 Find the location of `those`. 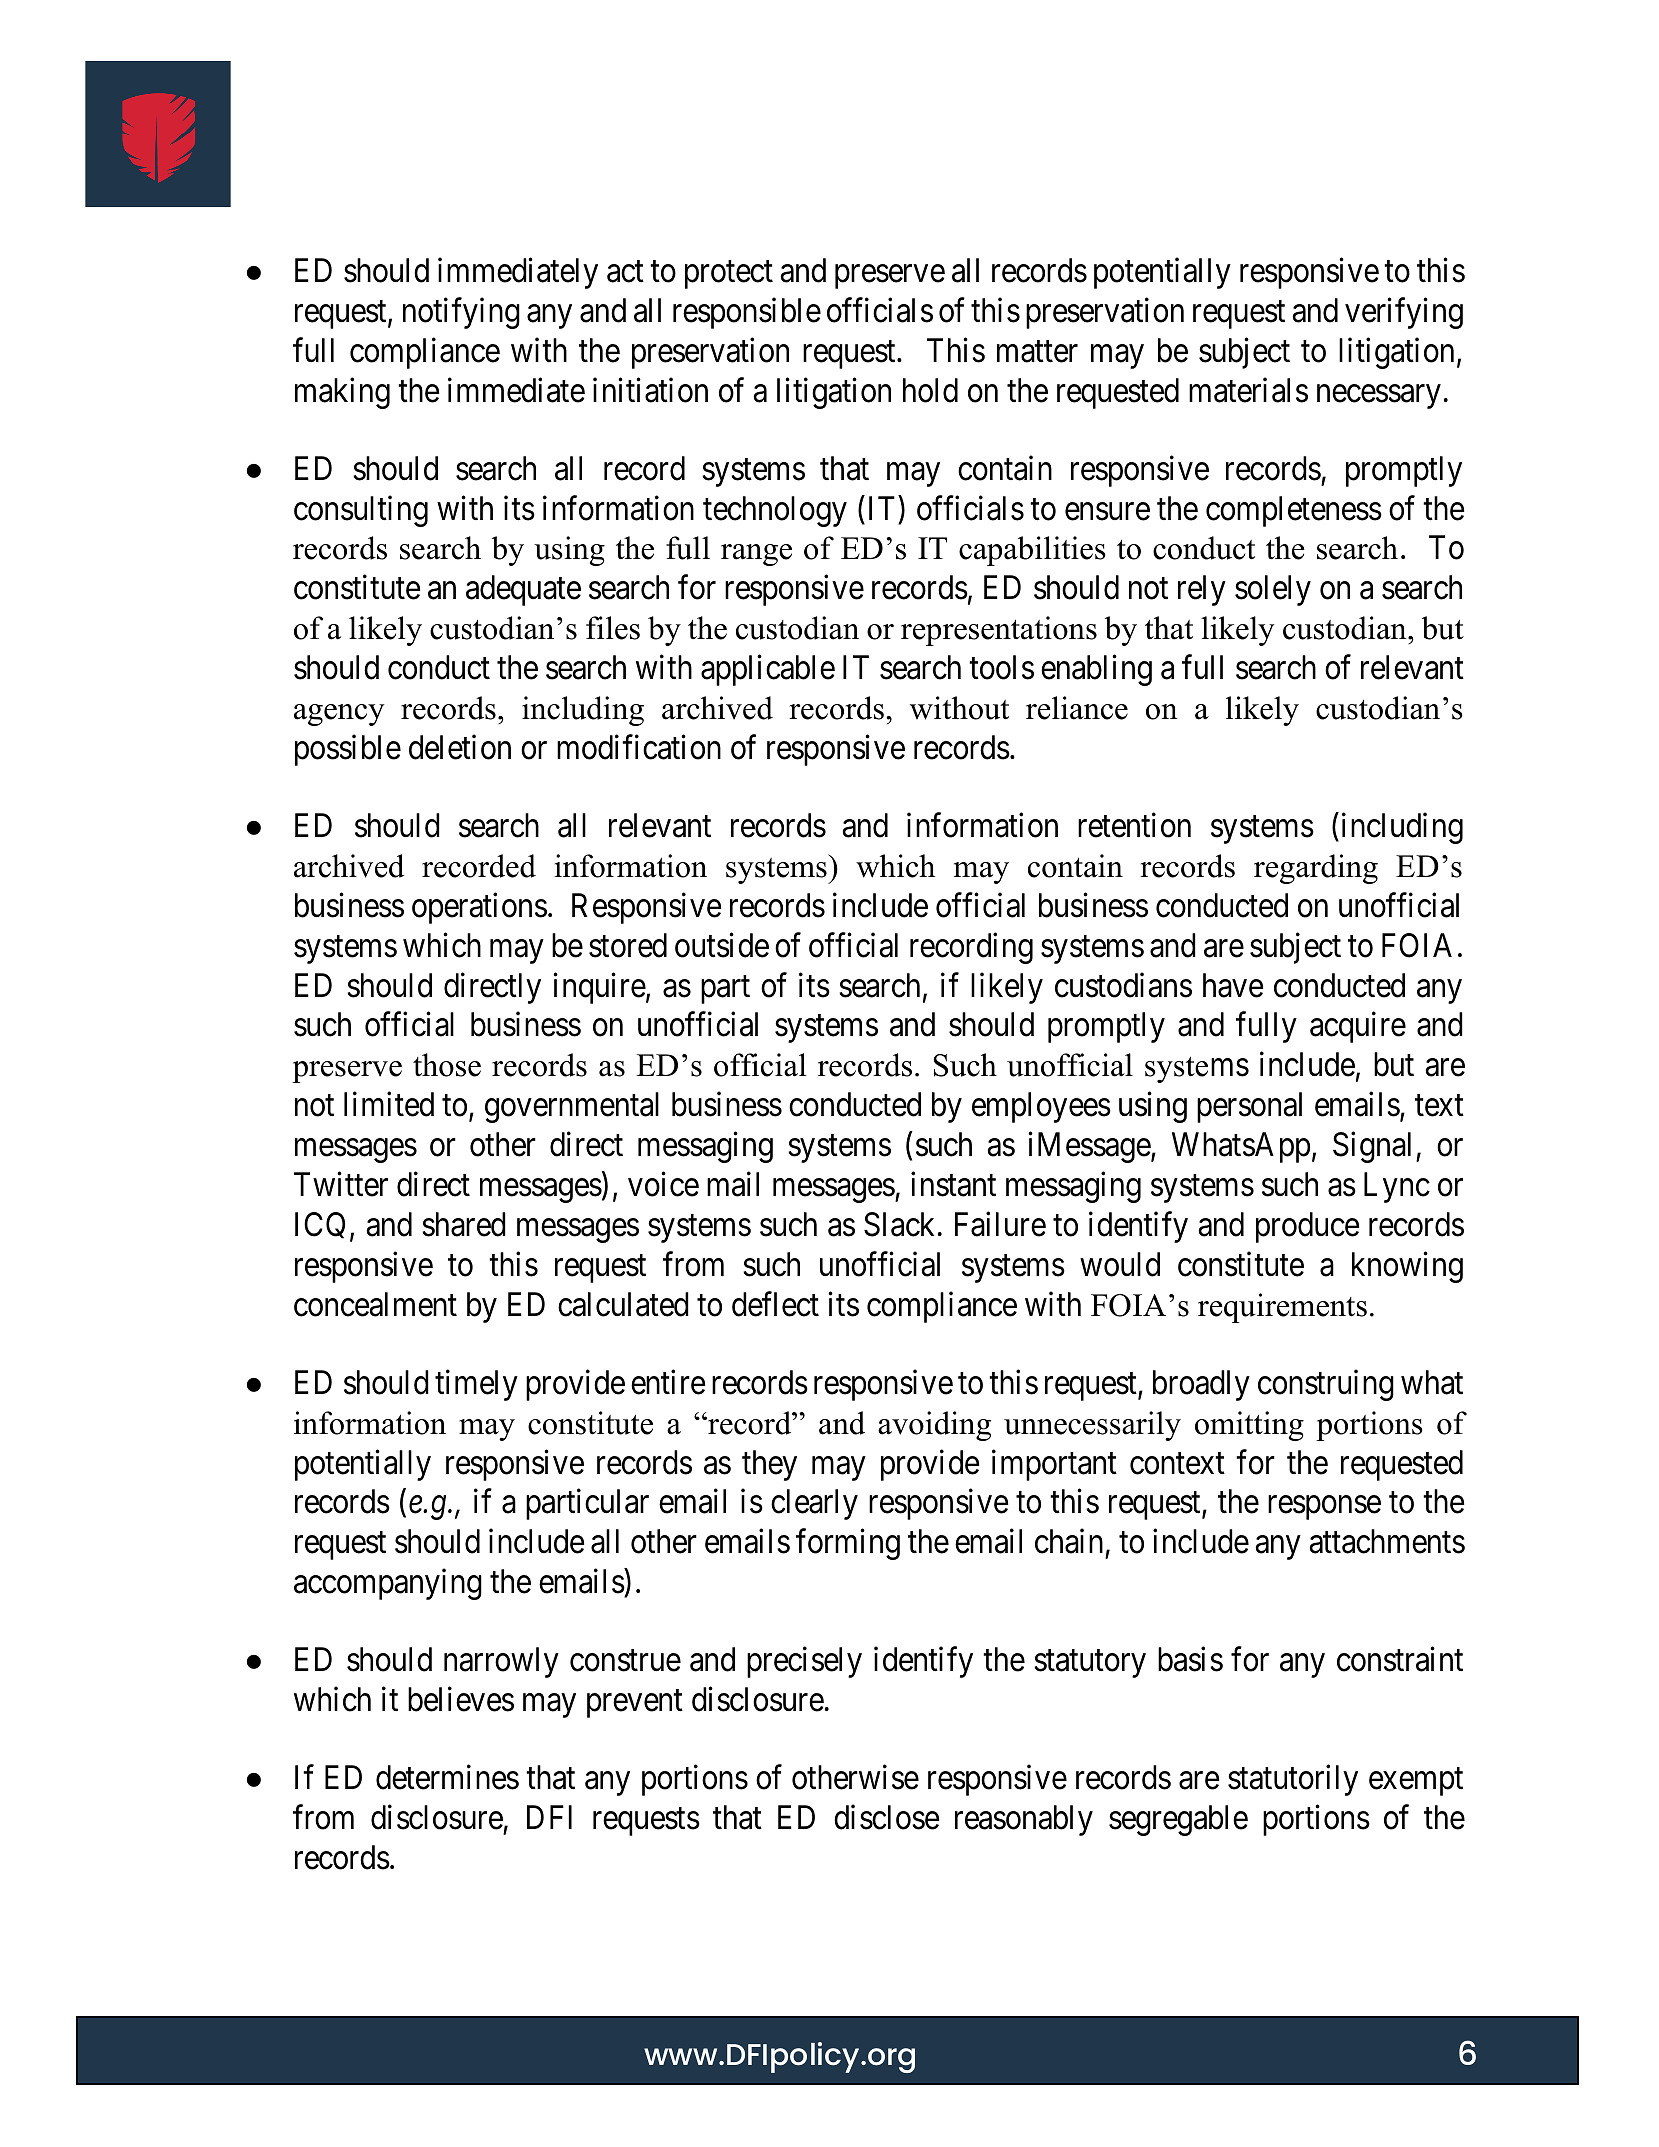

those is located at coordinates (447, 1065).
